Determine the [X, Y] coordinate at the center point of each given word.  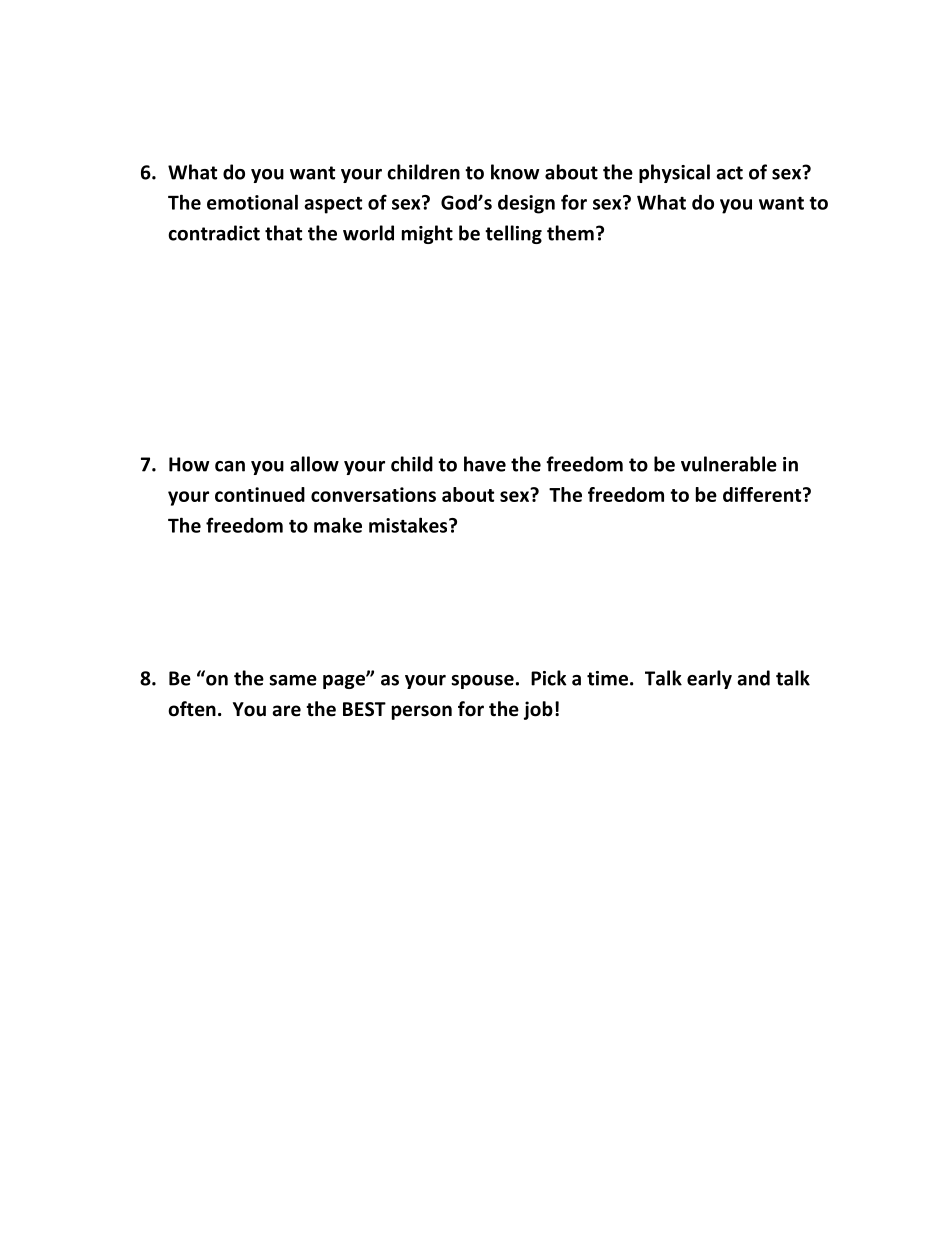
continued [260, 494]
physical [674, 173]
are [287, 711]
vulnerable [729, 464]
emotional [252, 202]
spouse [482, 682]
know [515, 172]
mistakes [409, 525]
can [230, 466]
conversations [373, 494]
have [485, 464]
